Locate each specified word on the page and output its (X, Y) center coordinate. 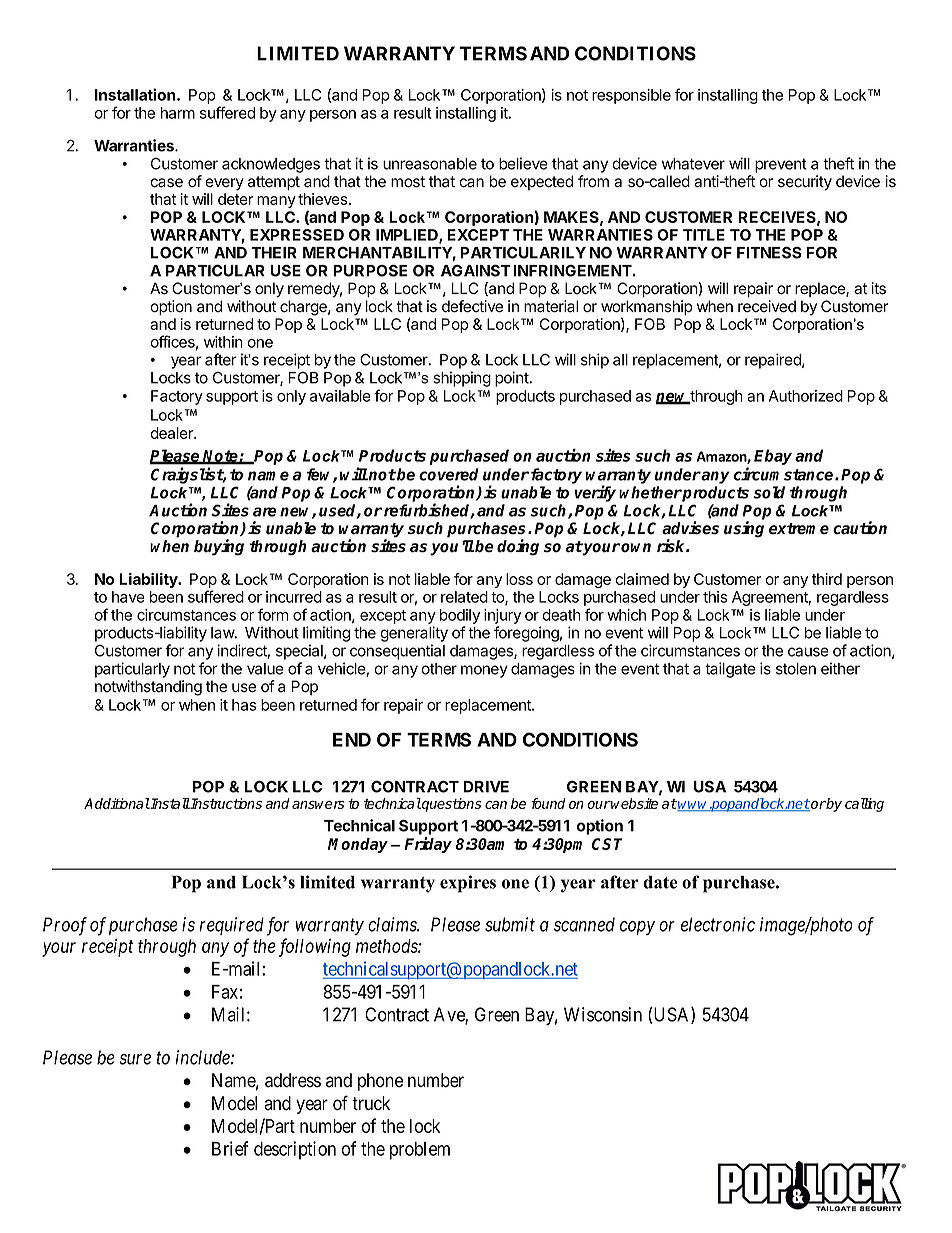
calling (864, 805)
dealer (172, 433)
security (805, 183)
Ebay (773, 457)
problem (420, 1151)
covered (449, 474)
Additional (117, 803)
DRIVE (486, 787)
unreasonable (430, 164)
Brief (230, 1148)
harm (178, 113)
